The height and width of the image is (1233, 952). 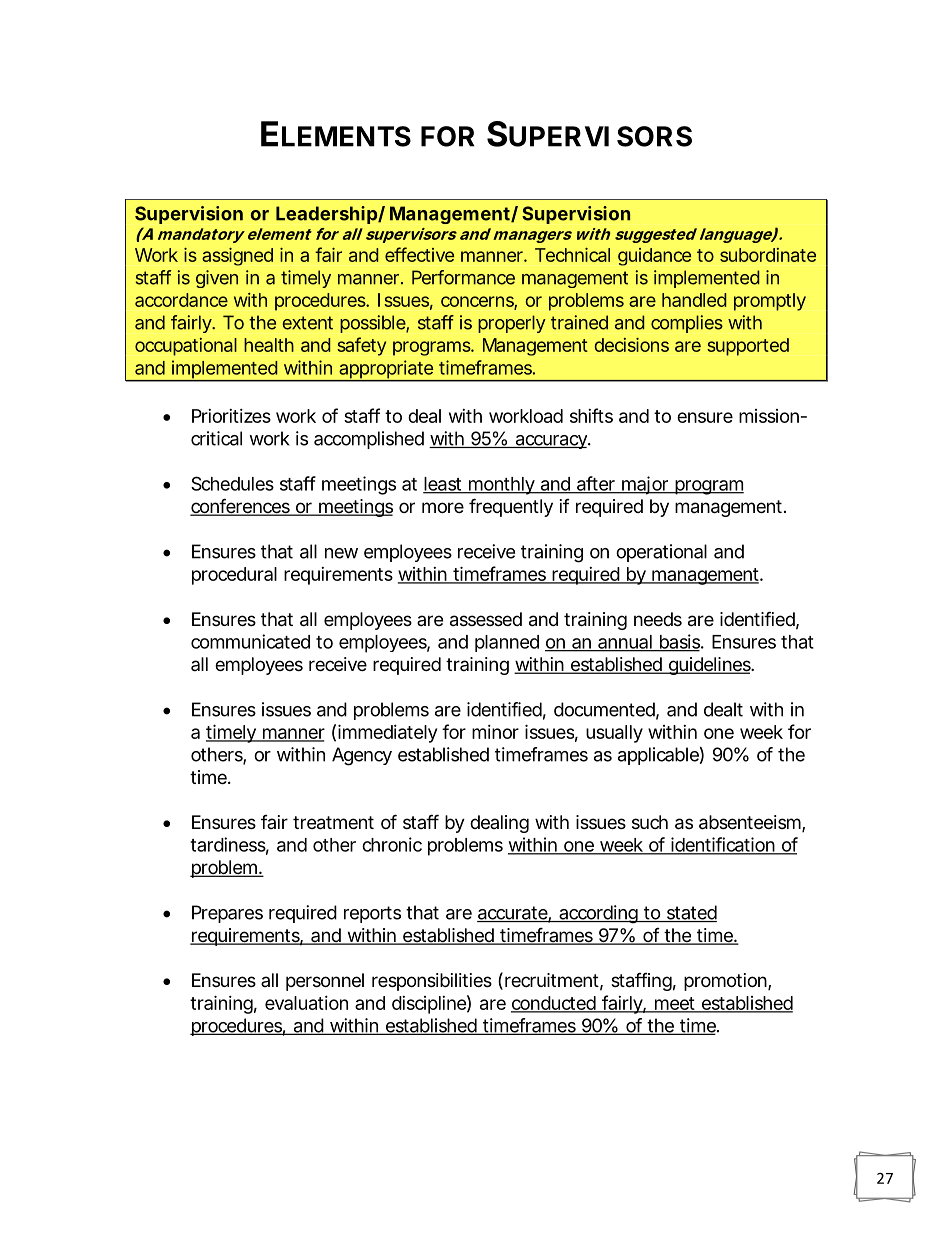 I want to click on assigned, so click(x=237, y=257).
